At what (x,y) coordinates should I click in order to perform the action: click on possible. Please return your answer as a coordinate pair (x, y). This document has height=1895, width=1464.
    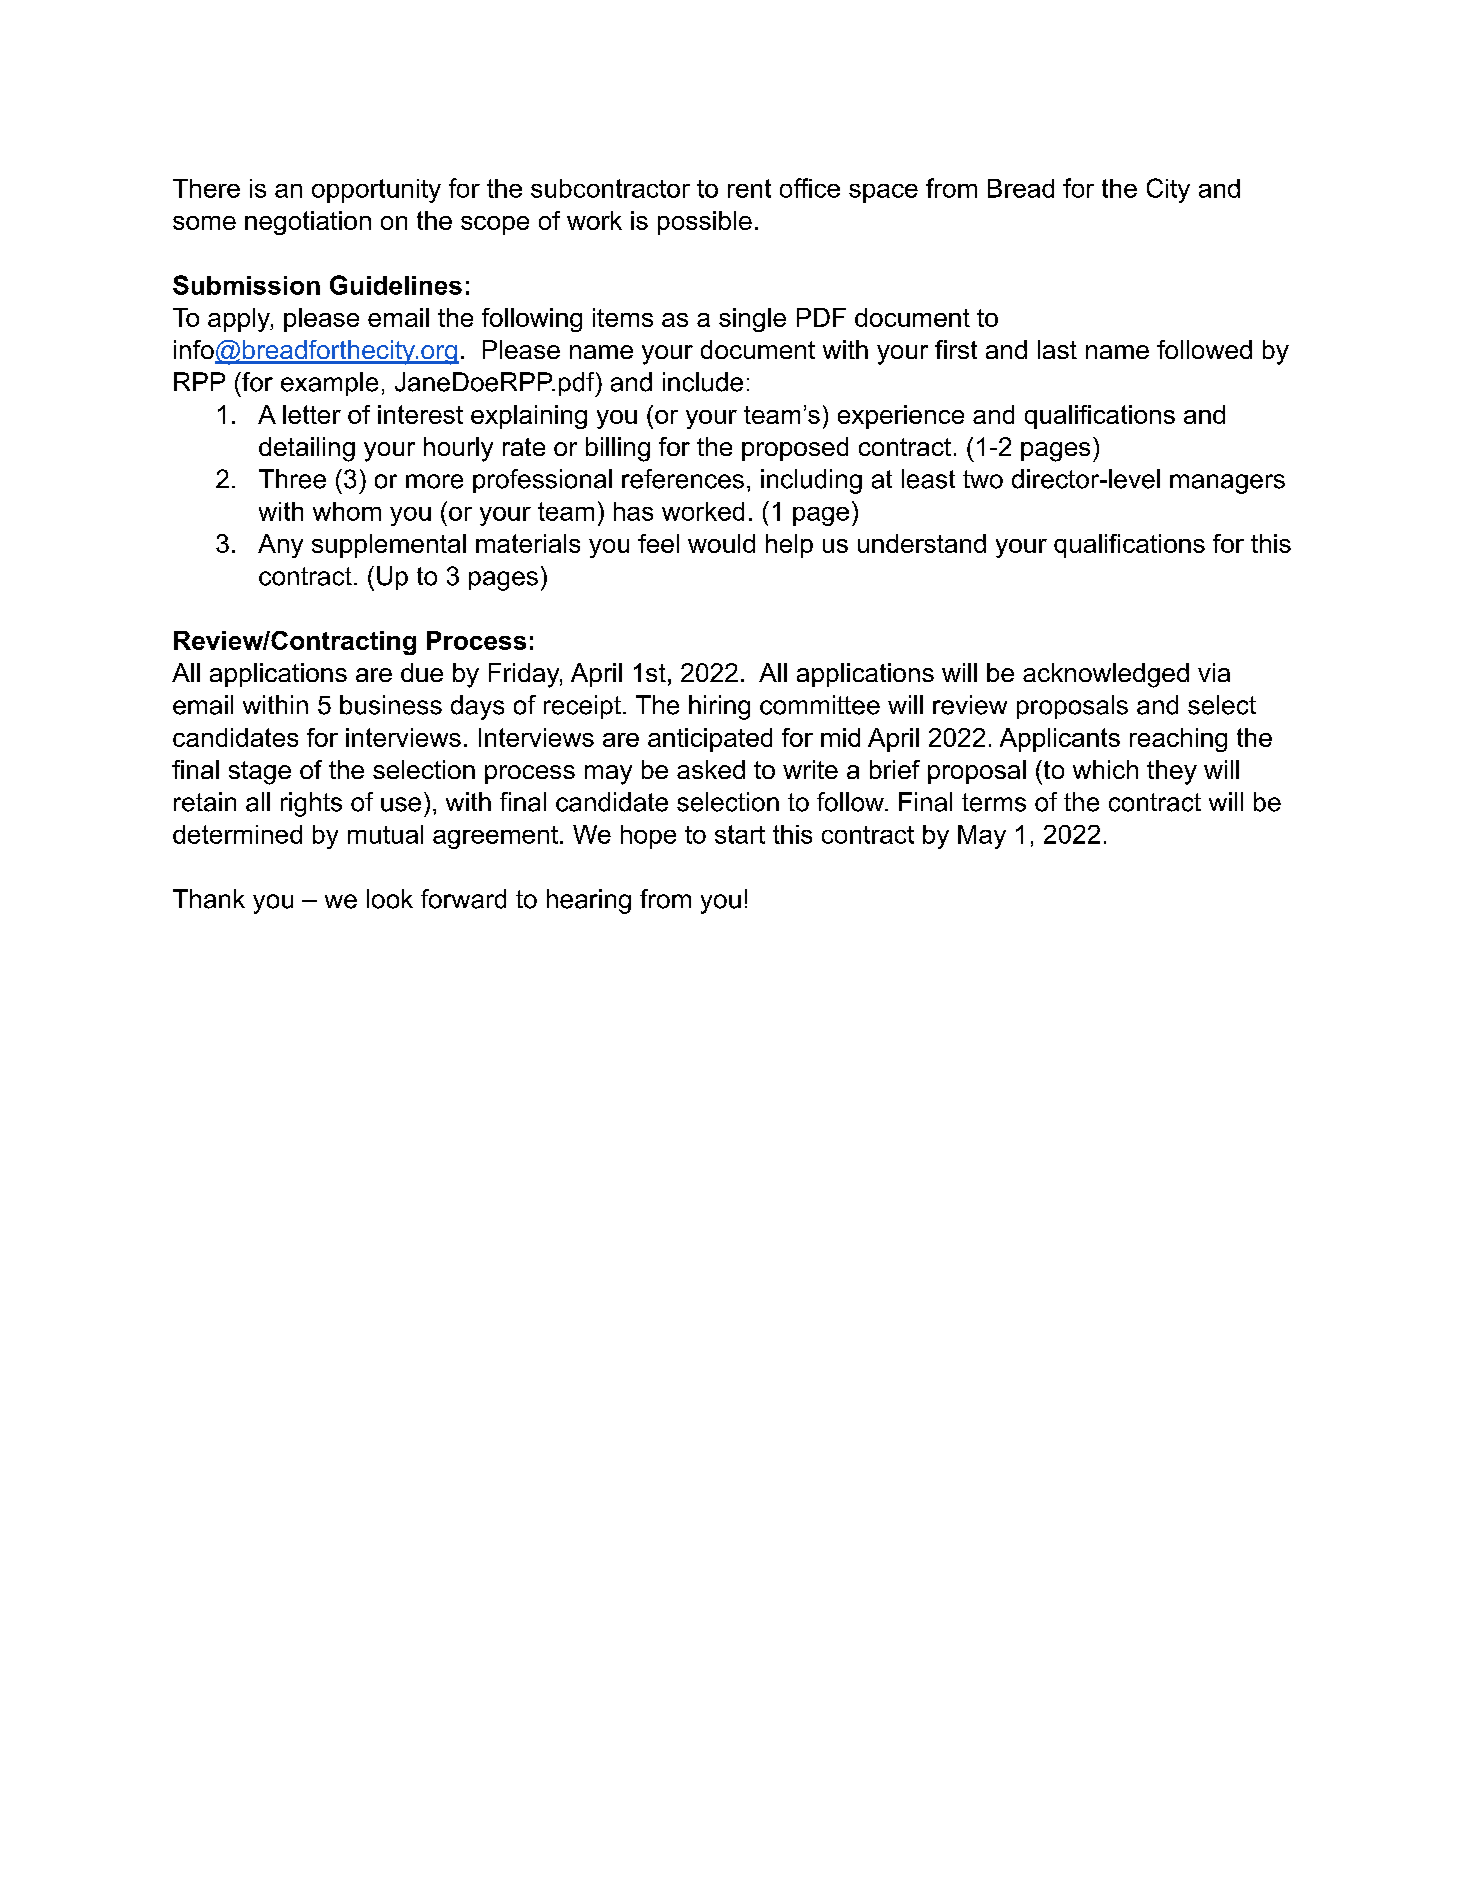
    Looking at the image, I should click on (705, 223).
